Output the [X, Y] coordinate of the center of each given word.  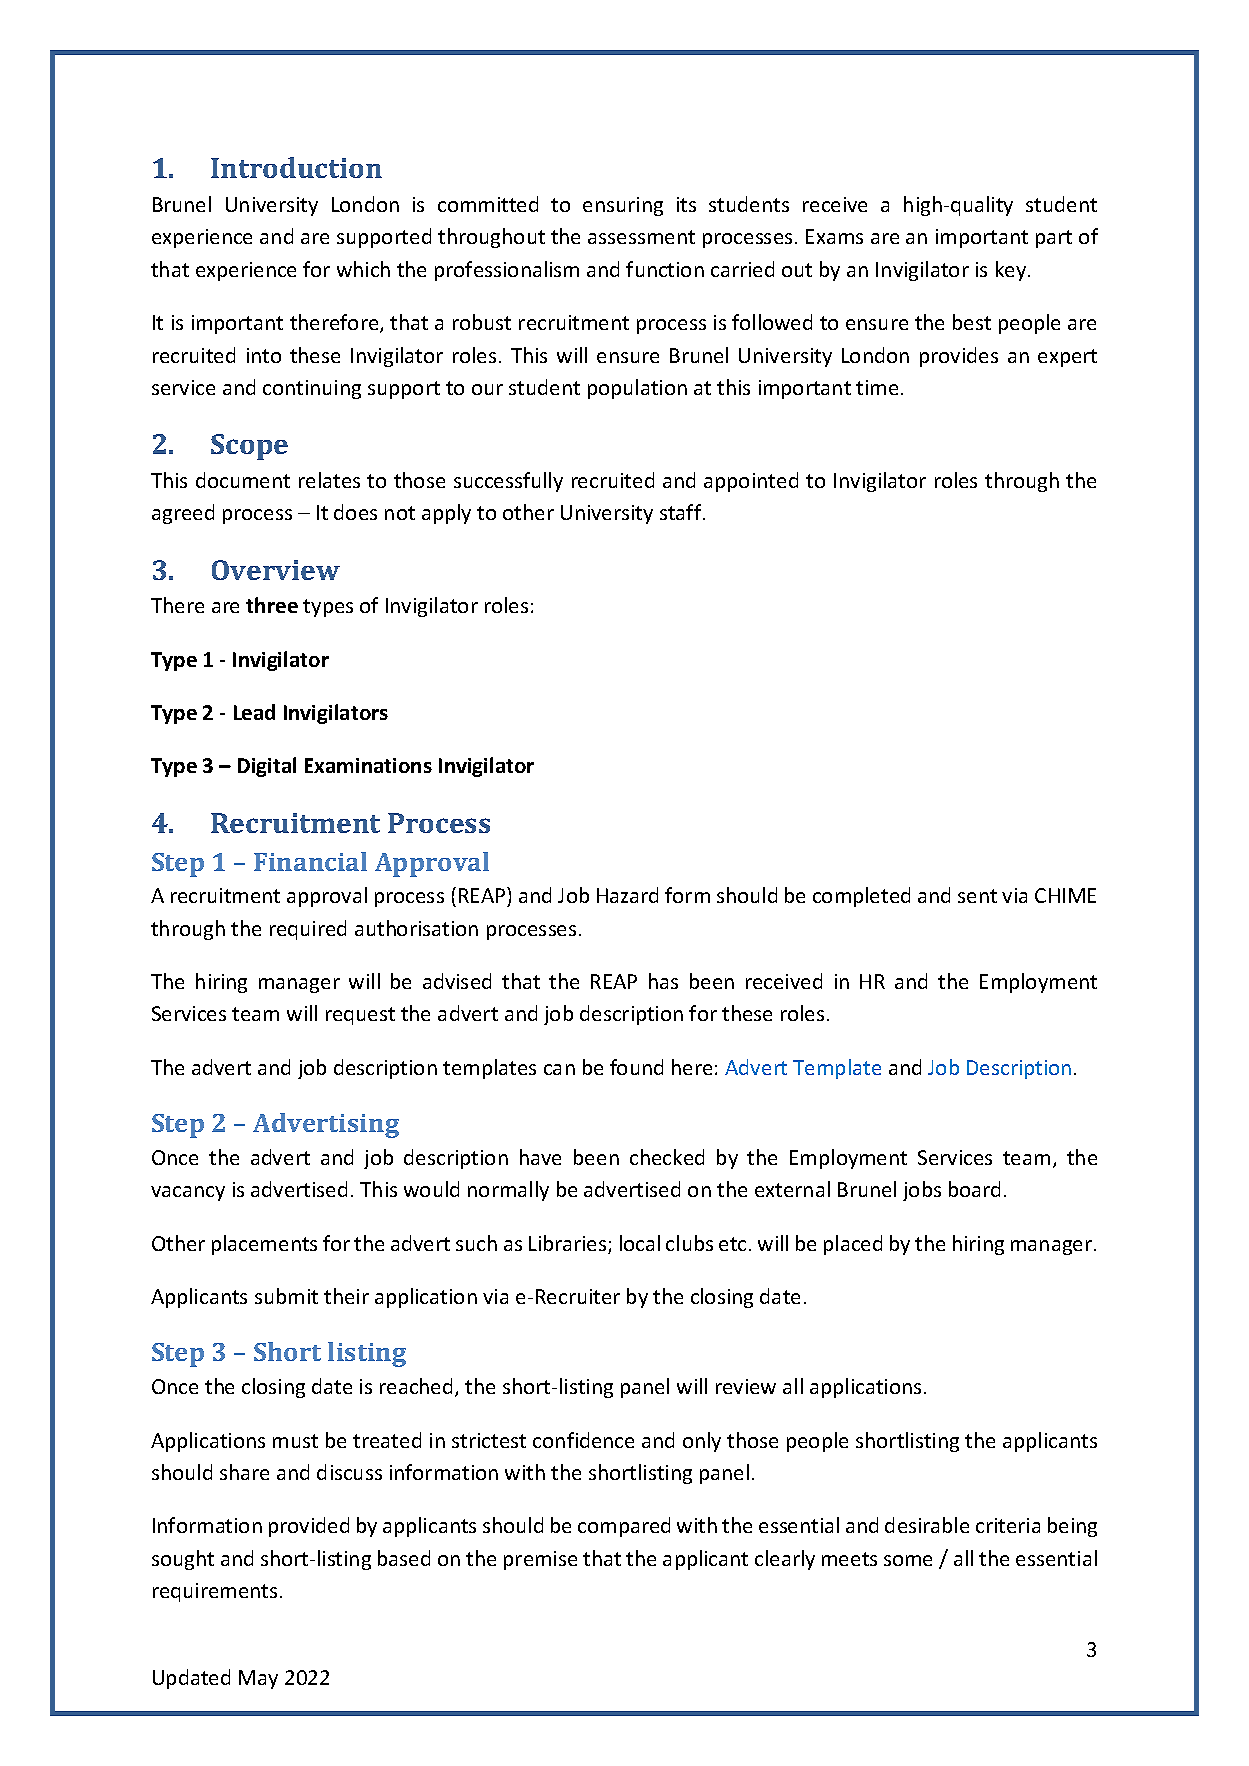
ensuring [623, 206]
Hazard [627, 895]
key [1012, 271]
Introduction [296, 167]
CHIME [1065, 895]
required [308, 930]
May [258, 1679]
